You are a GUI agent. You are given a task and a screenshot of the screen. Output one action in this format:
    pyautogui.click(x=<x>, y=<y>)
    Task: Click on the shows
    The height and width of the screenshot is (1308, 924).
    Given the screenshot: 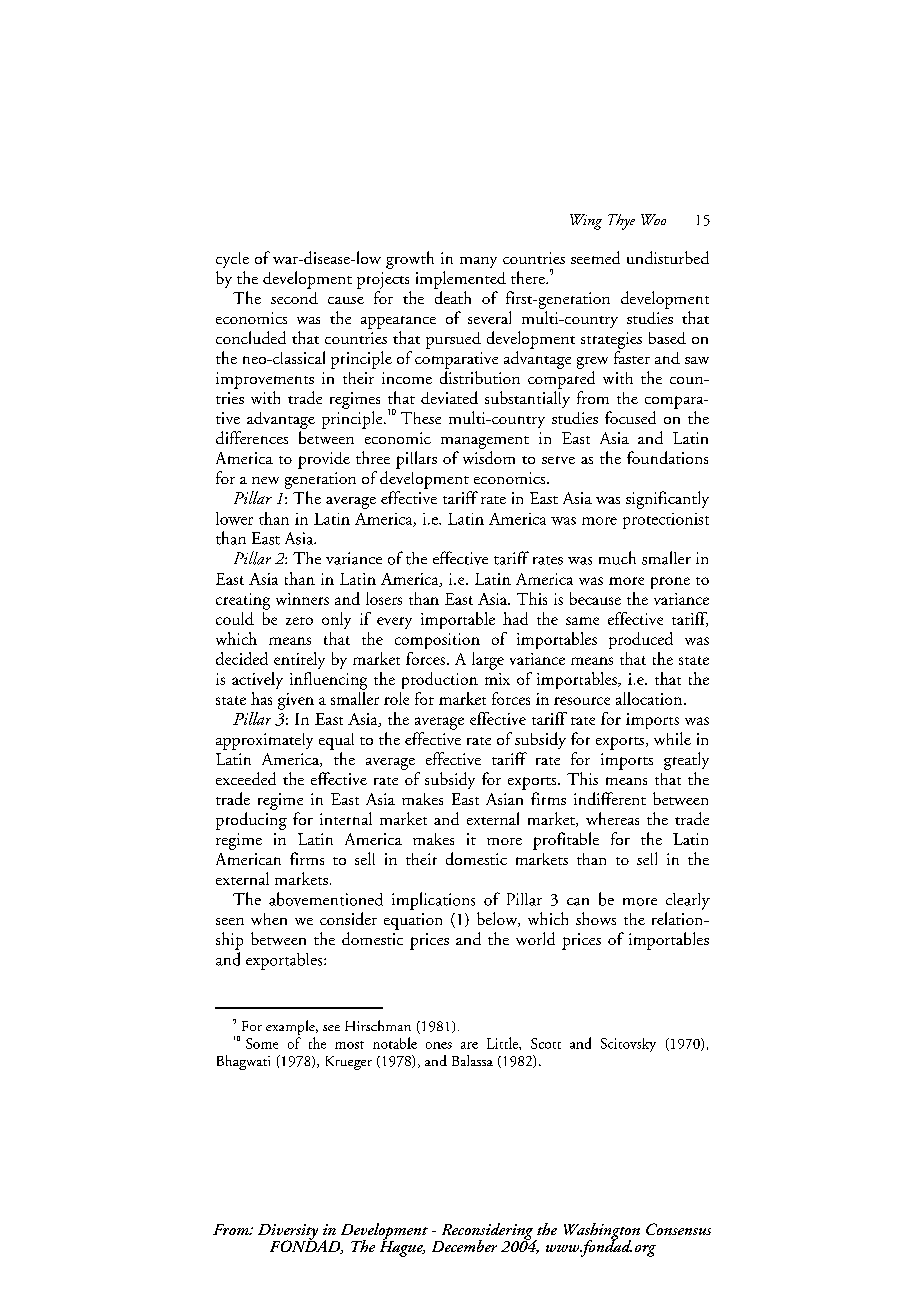 What is the action you would take?
    pyautogui.click(x=596, y=918)
